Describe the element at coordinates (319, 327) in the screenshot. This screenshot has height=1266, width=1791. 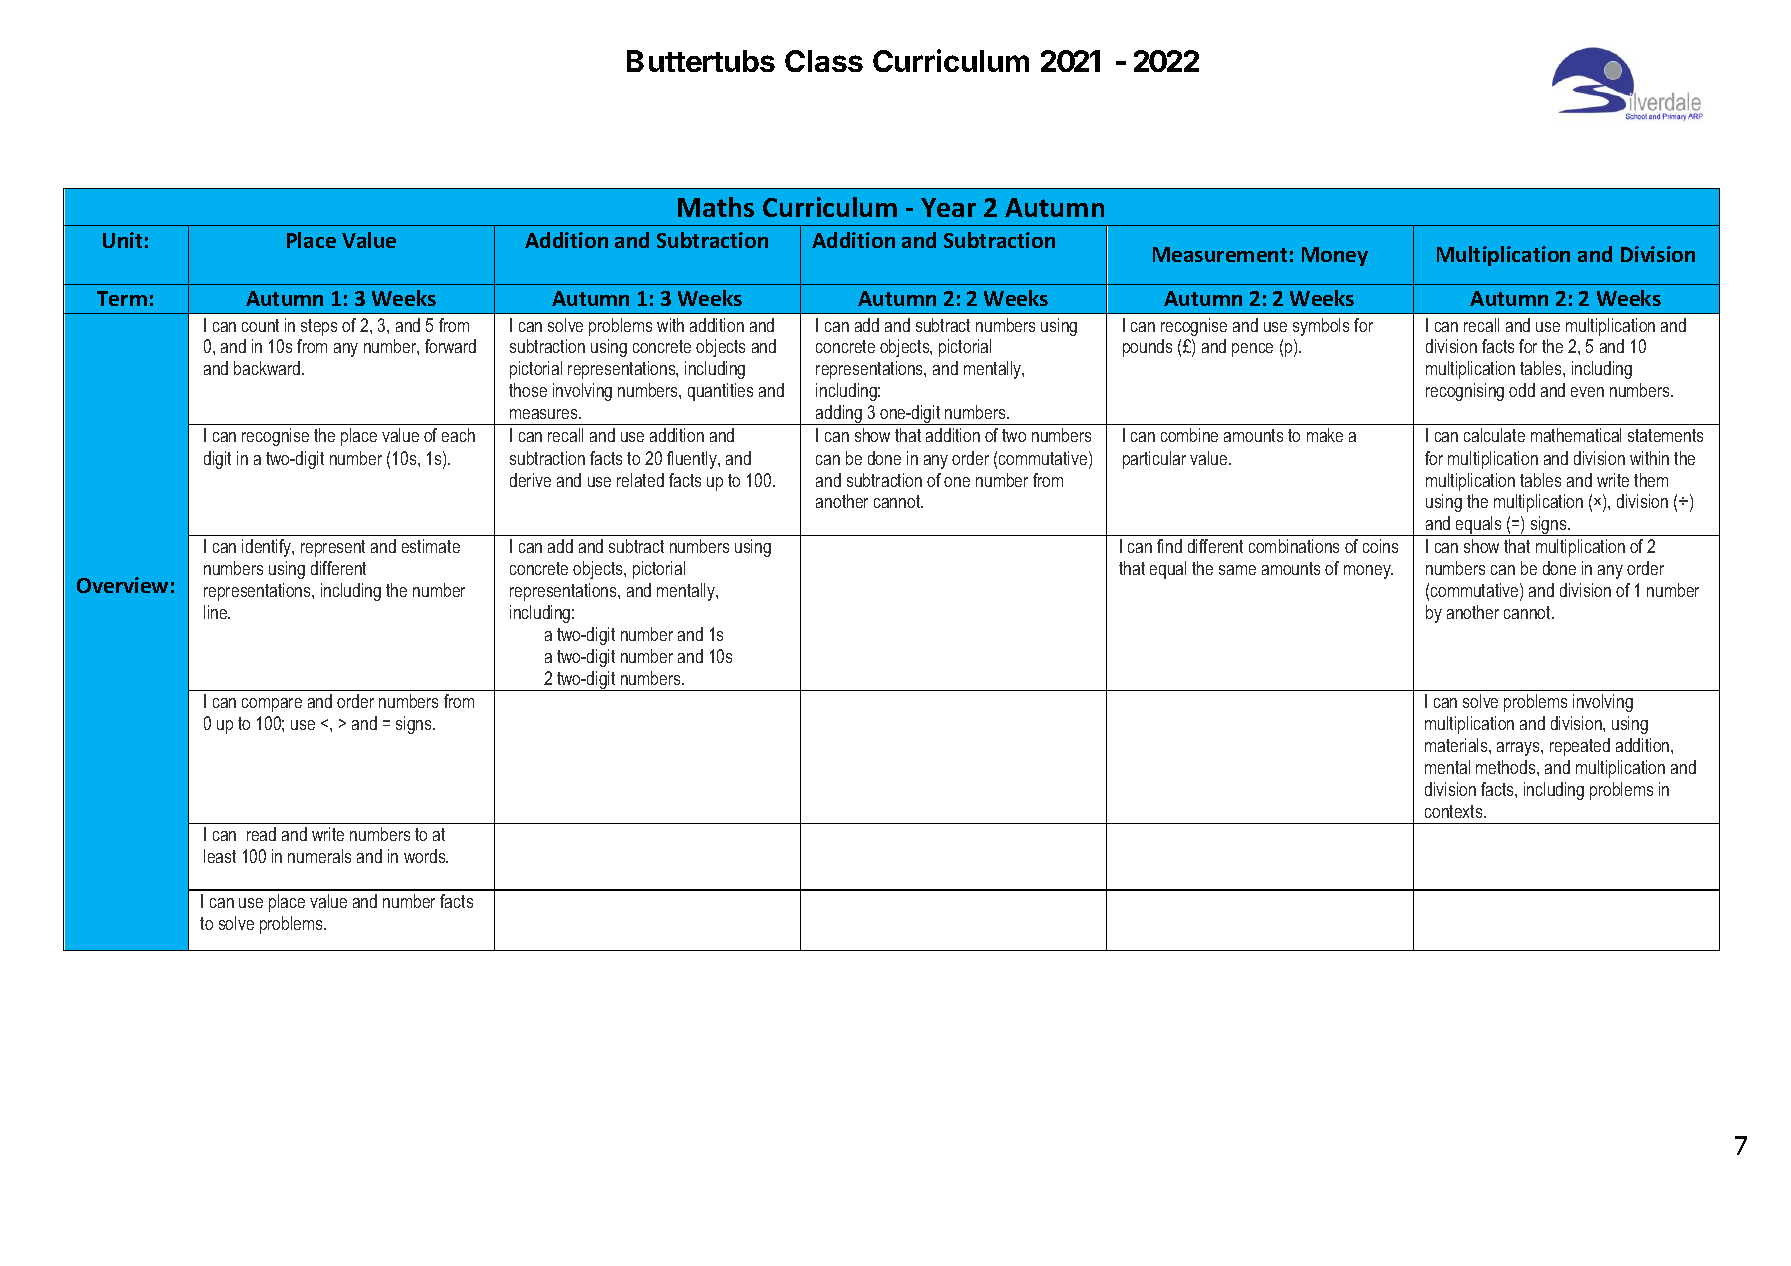
I see `steps` at that location.
